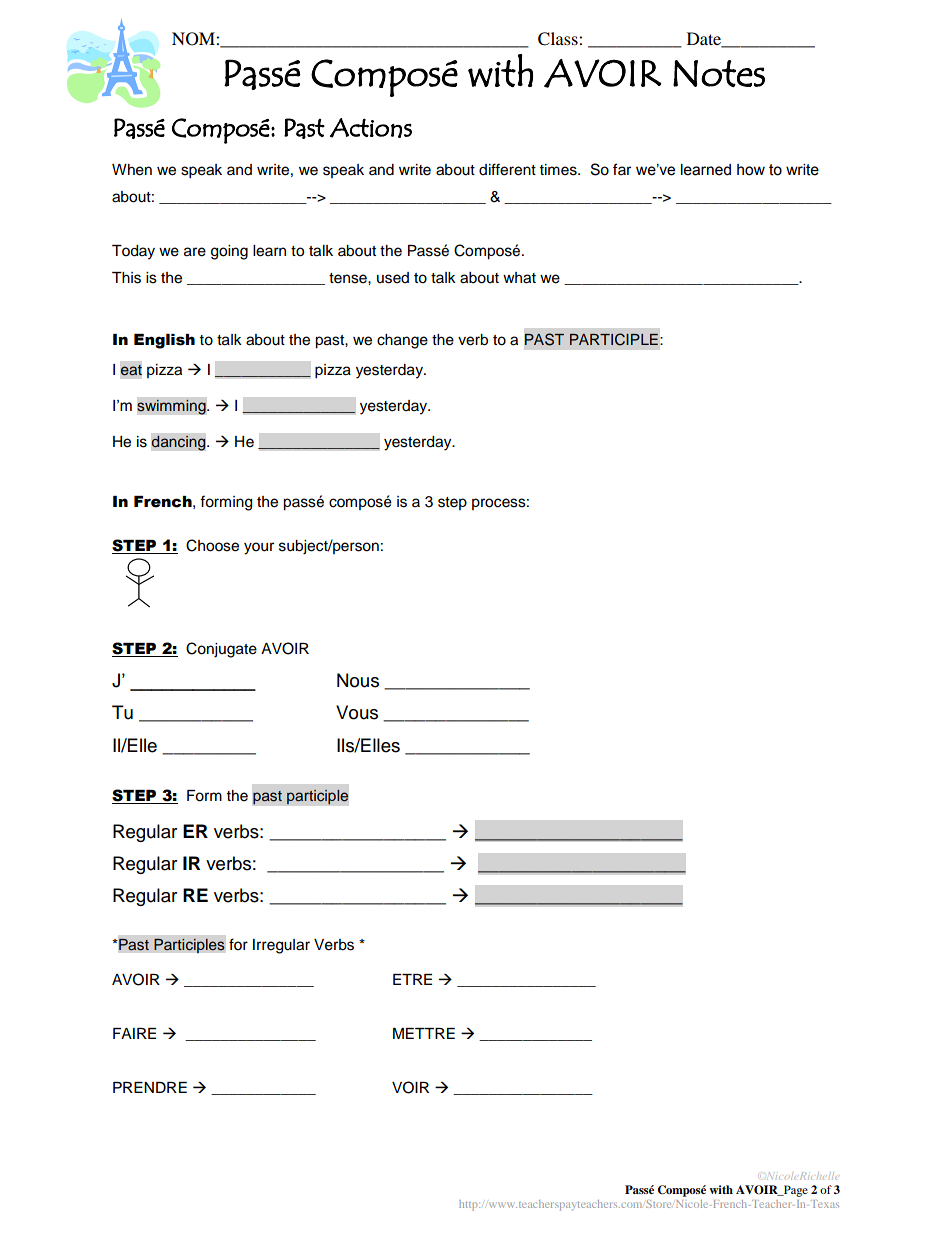  What do you see at coordinates (150, 1087) in the screenshot?
I see `PRENDRE` at bounding box center [150, 1087].
